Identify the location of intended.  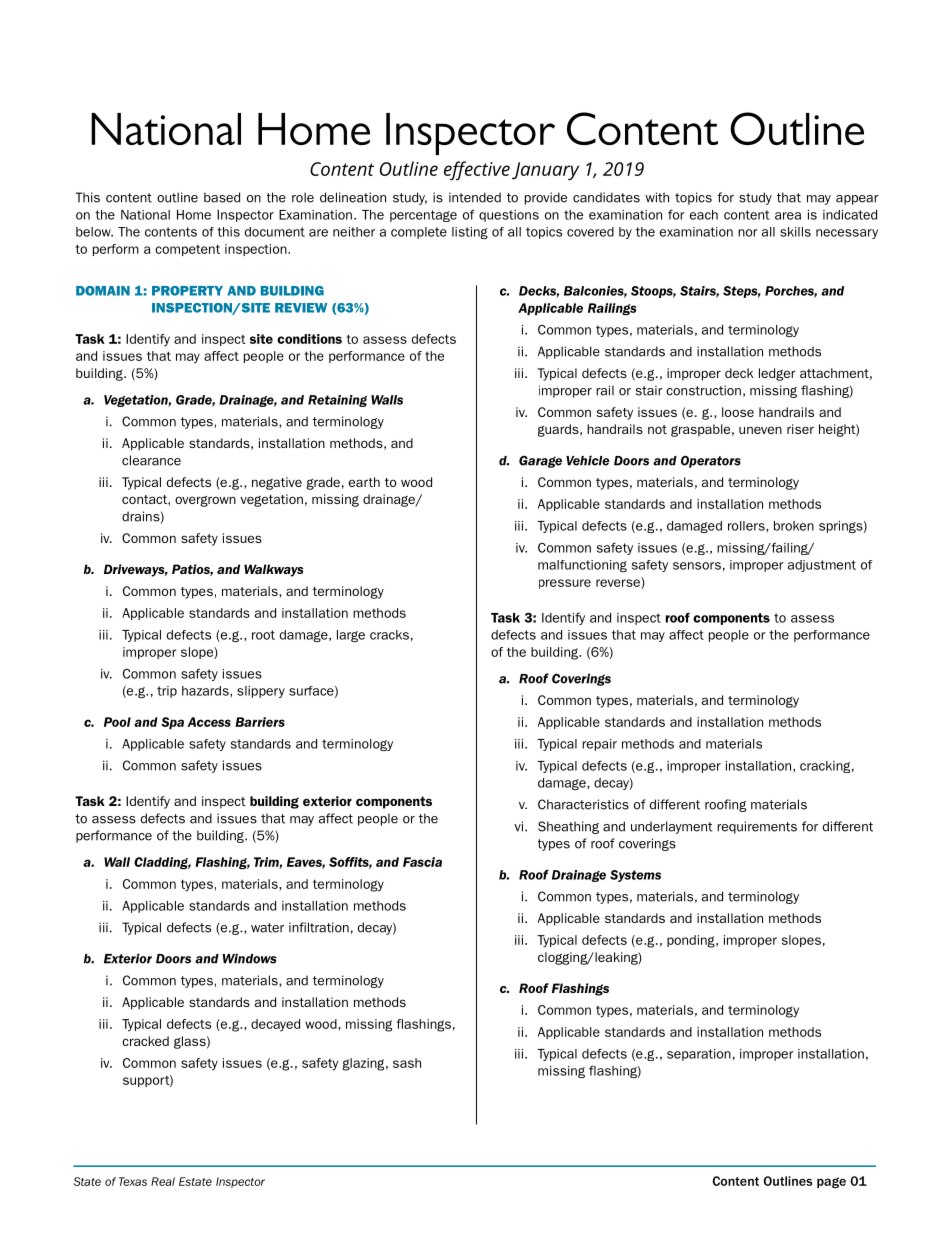
(475, 197).
